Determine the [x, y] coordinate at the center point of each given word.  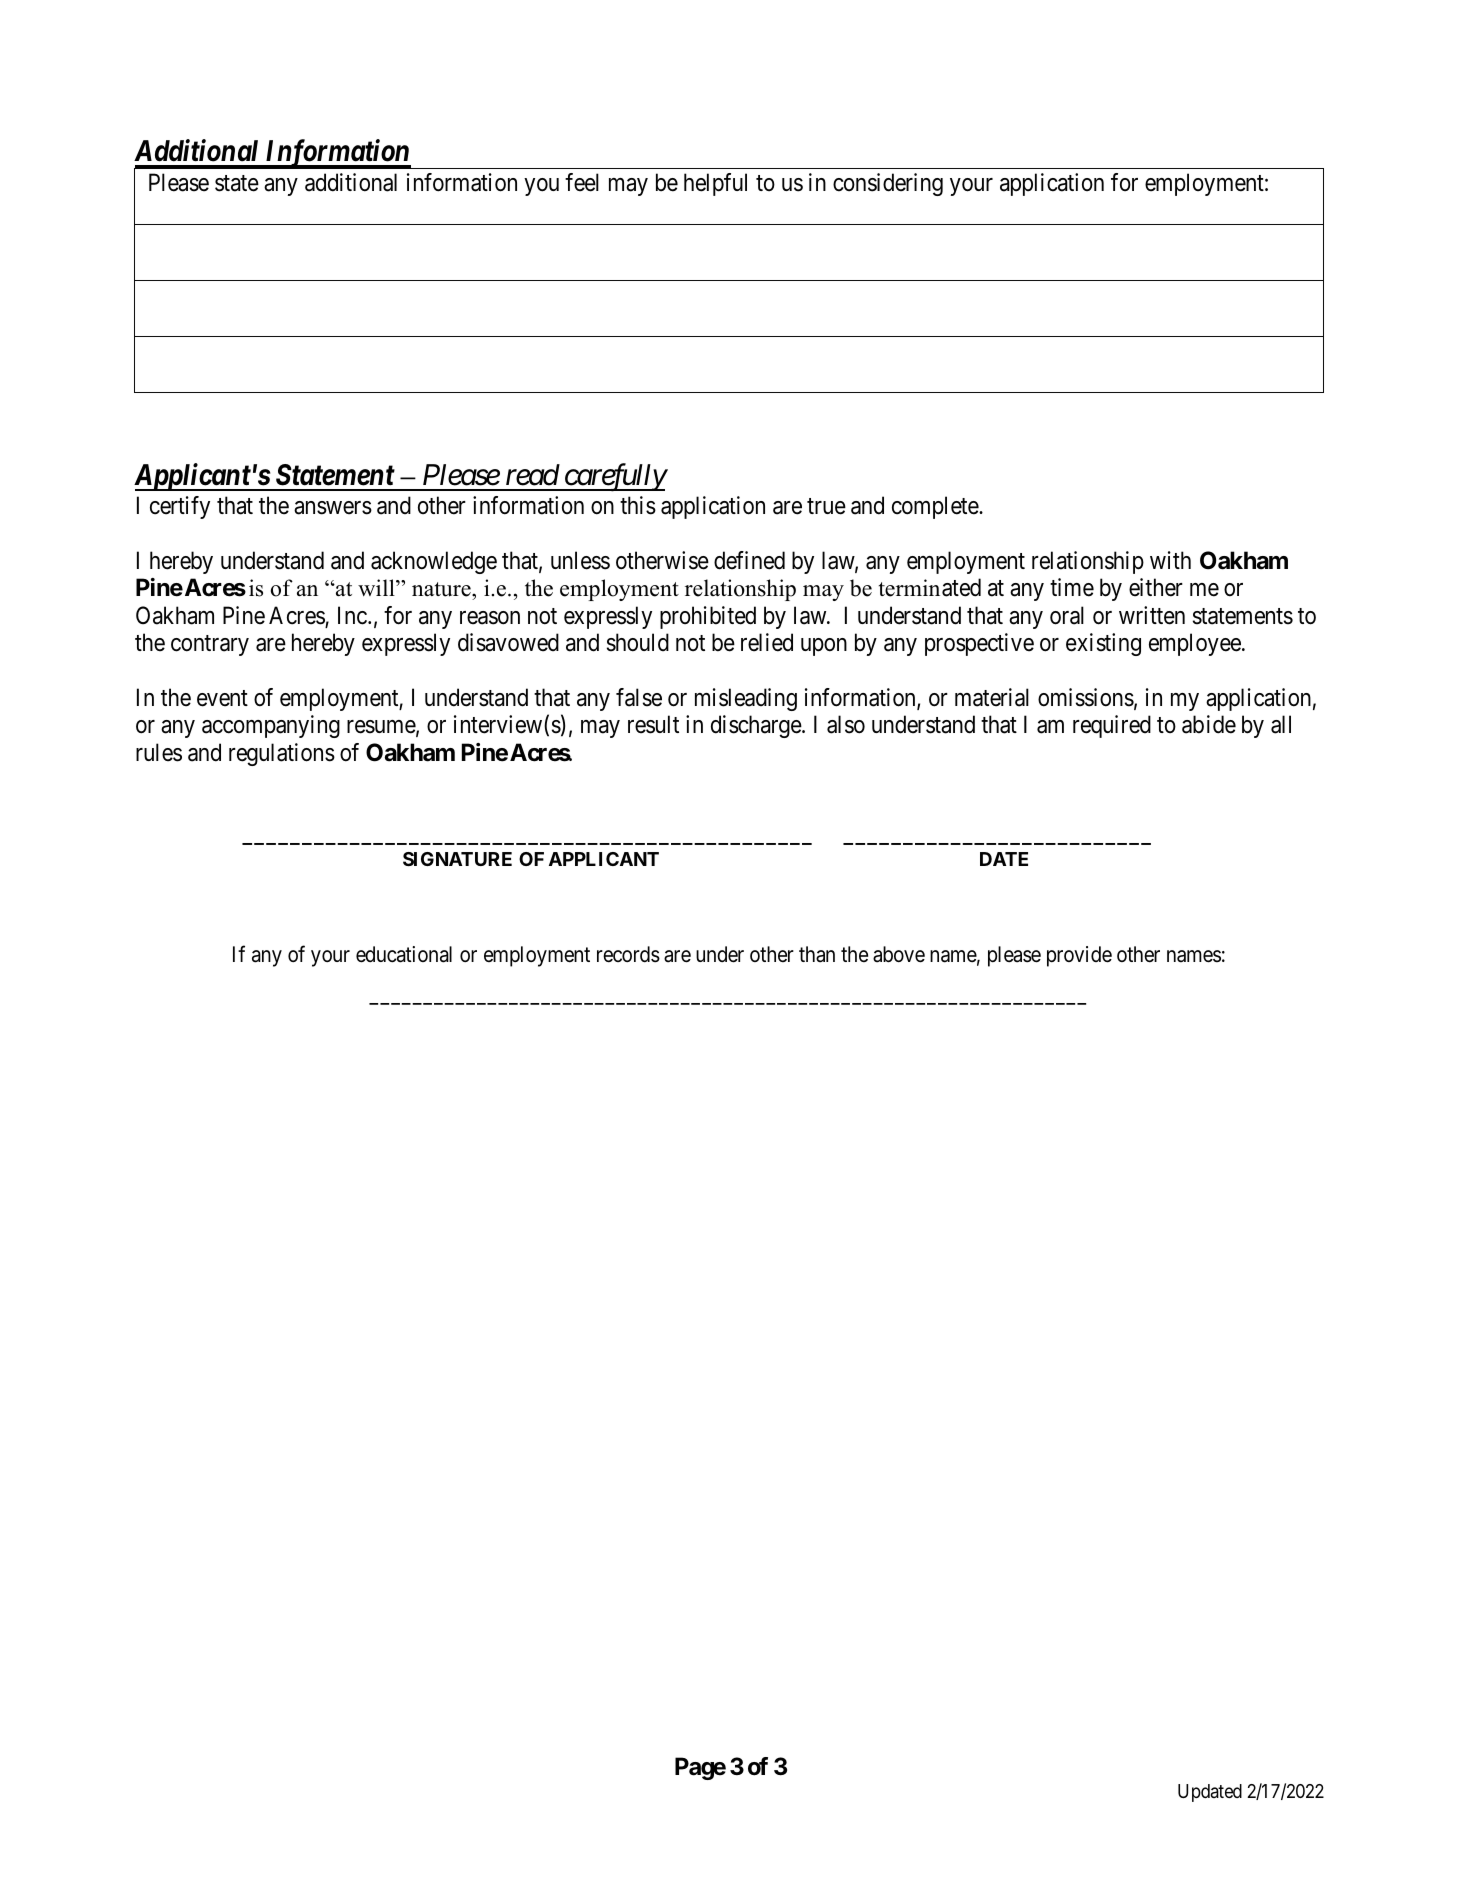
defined [749, 560]
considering [888, 184]
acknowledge [434, 562]
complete [936, 507]
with [1170, 560]
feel [582, 182]
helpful [715, 184]
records [628, 954]
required [1112, 726]
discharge [757, 726]
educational [404, 954]
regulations [282, 754]
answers [333, 508]
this [638, 505]
